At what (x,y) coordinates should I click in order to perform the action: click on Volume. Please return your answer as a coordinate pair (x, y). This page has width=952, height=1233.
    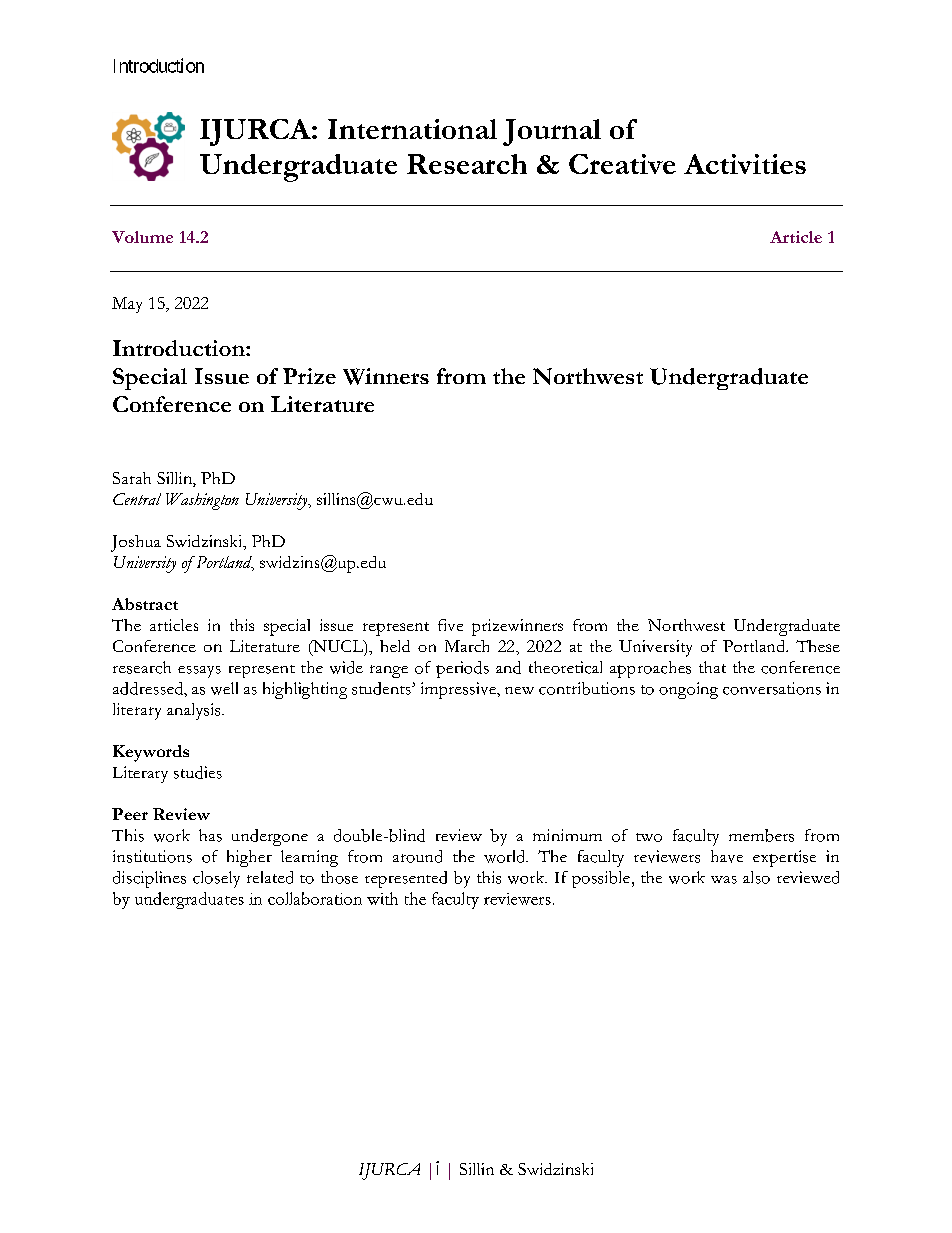
    Looking at the image, I should click on (142, 237).
